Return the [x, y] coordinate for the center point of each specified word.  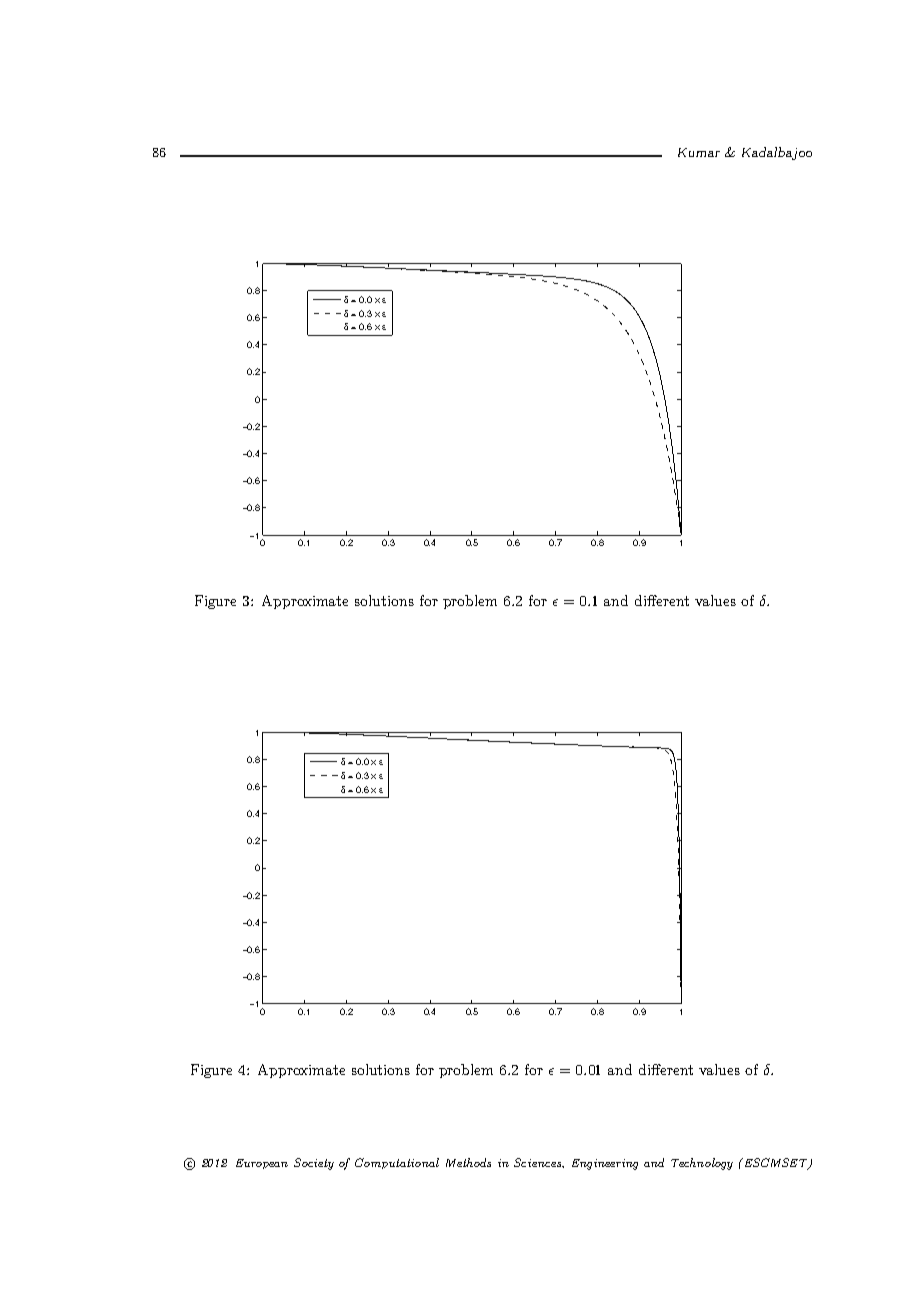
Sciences [539, 1163]
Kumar [699, 152]
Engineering [605, 1164]
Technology [702, 1164]
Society [314, 1164]
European [262, 1164]
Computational [397, 1163]
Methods [468, 1162]
